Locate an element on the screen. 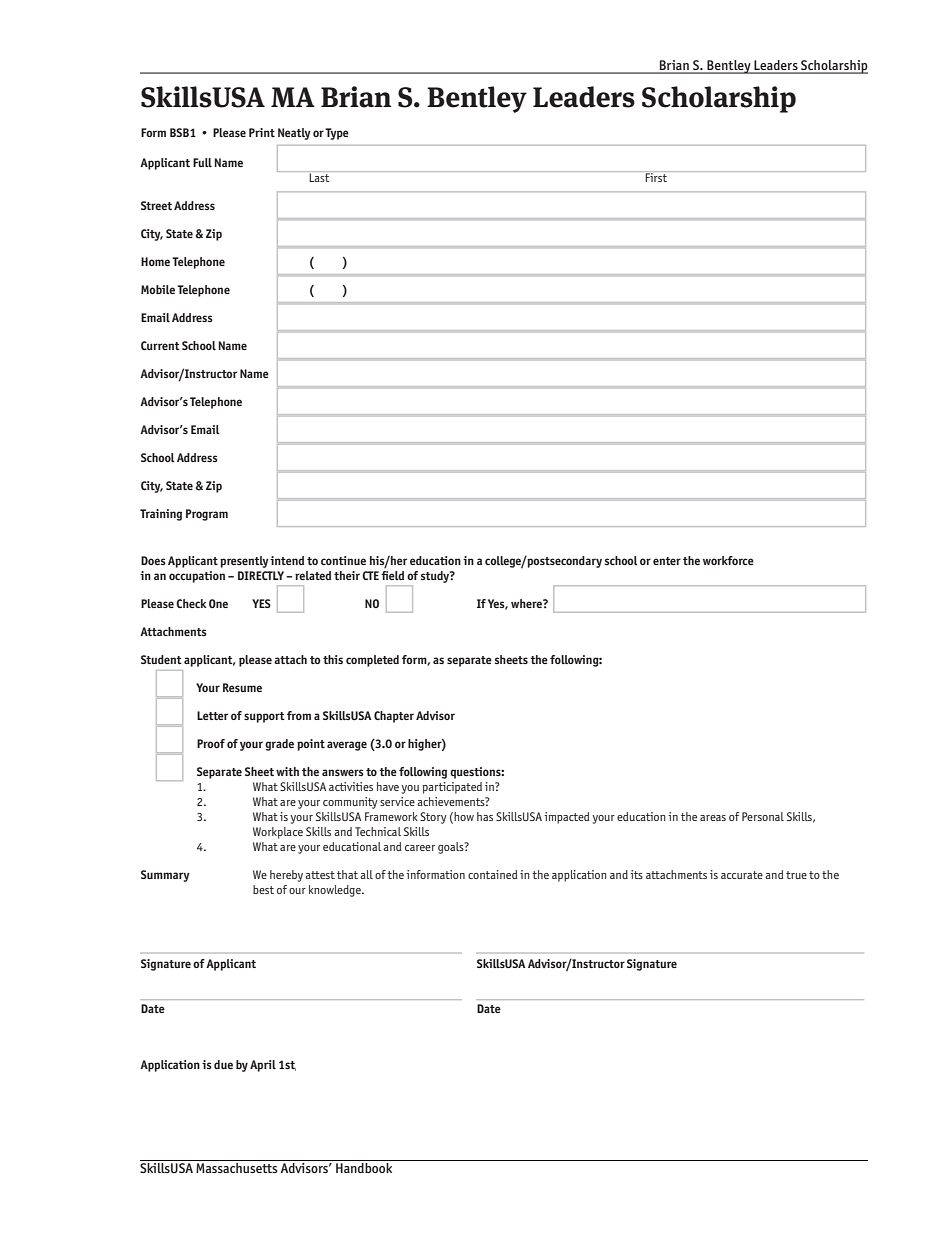 The height and width of the screenshot is (1233, 952). areas is located at coordinates (713, 818).
